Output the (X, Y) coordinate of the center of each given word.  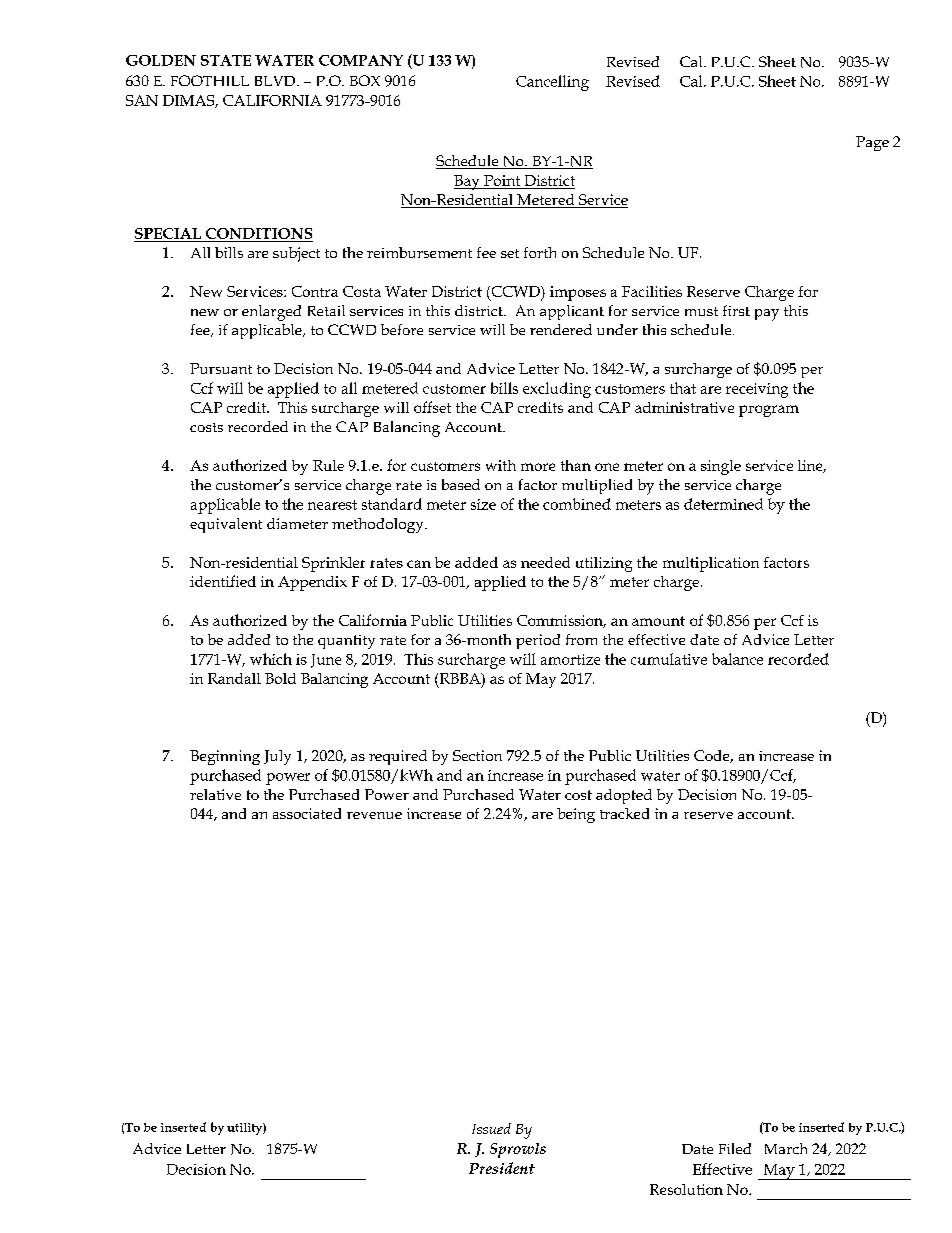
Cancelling (552, 83)
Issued (491, 1128)
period (538, 641)
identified (223, 581)
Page (872, 143)
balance (737, 659)
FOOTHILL (210, 80)
